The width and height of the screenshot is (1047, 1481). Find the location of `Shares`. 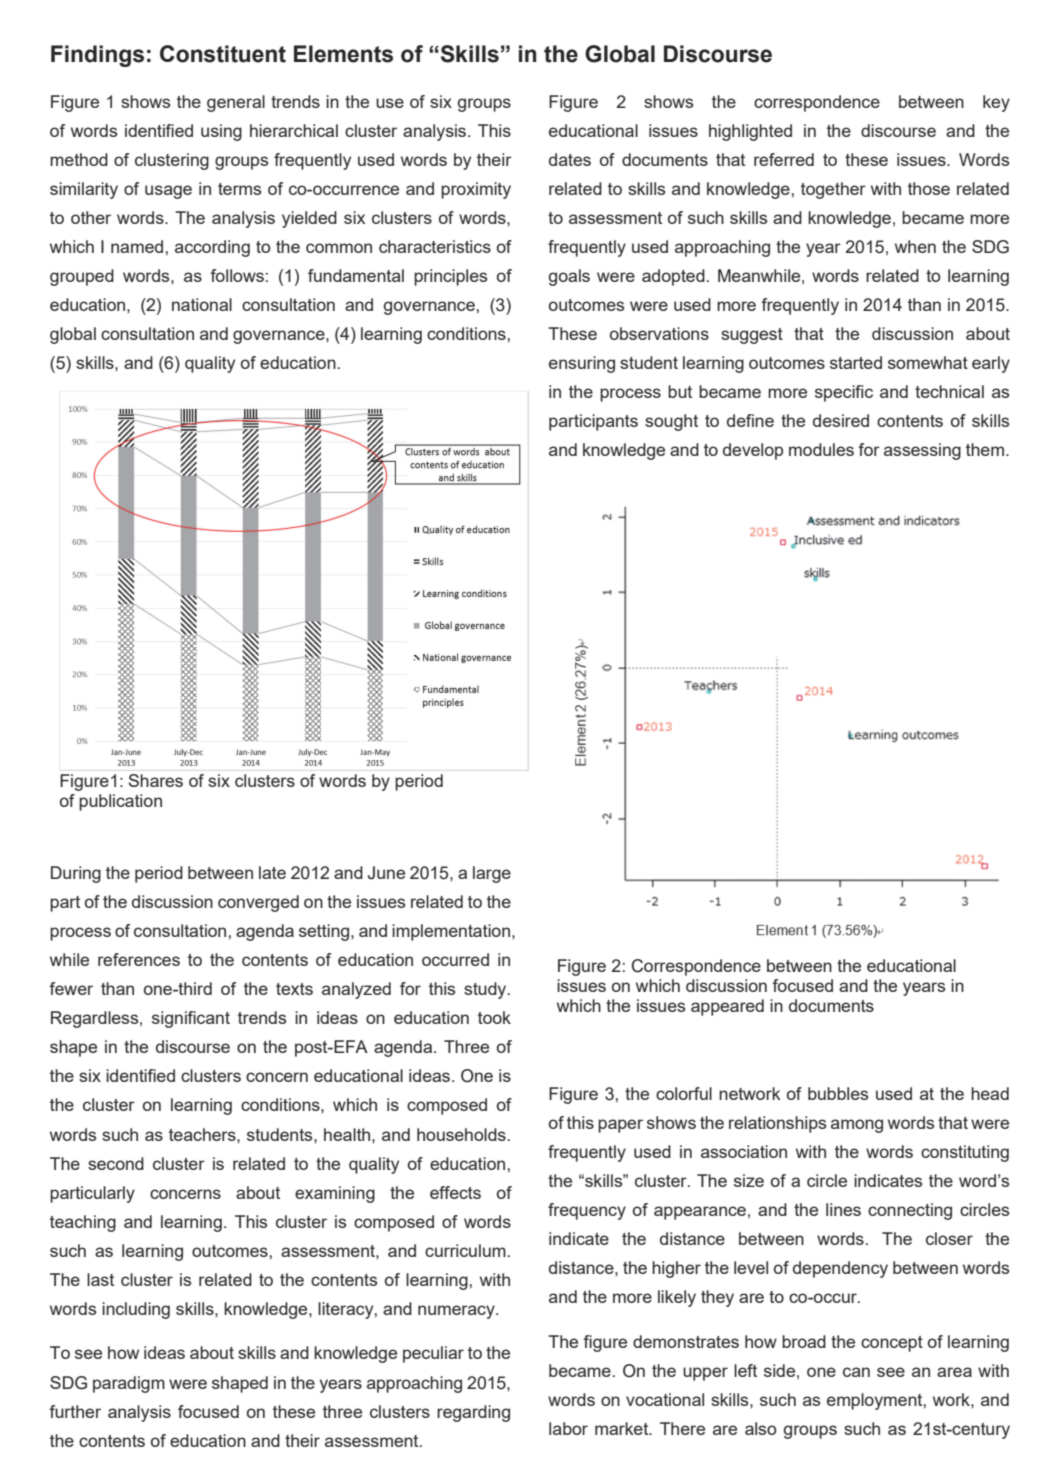

Shares is located at coordinates (156, 780).
